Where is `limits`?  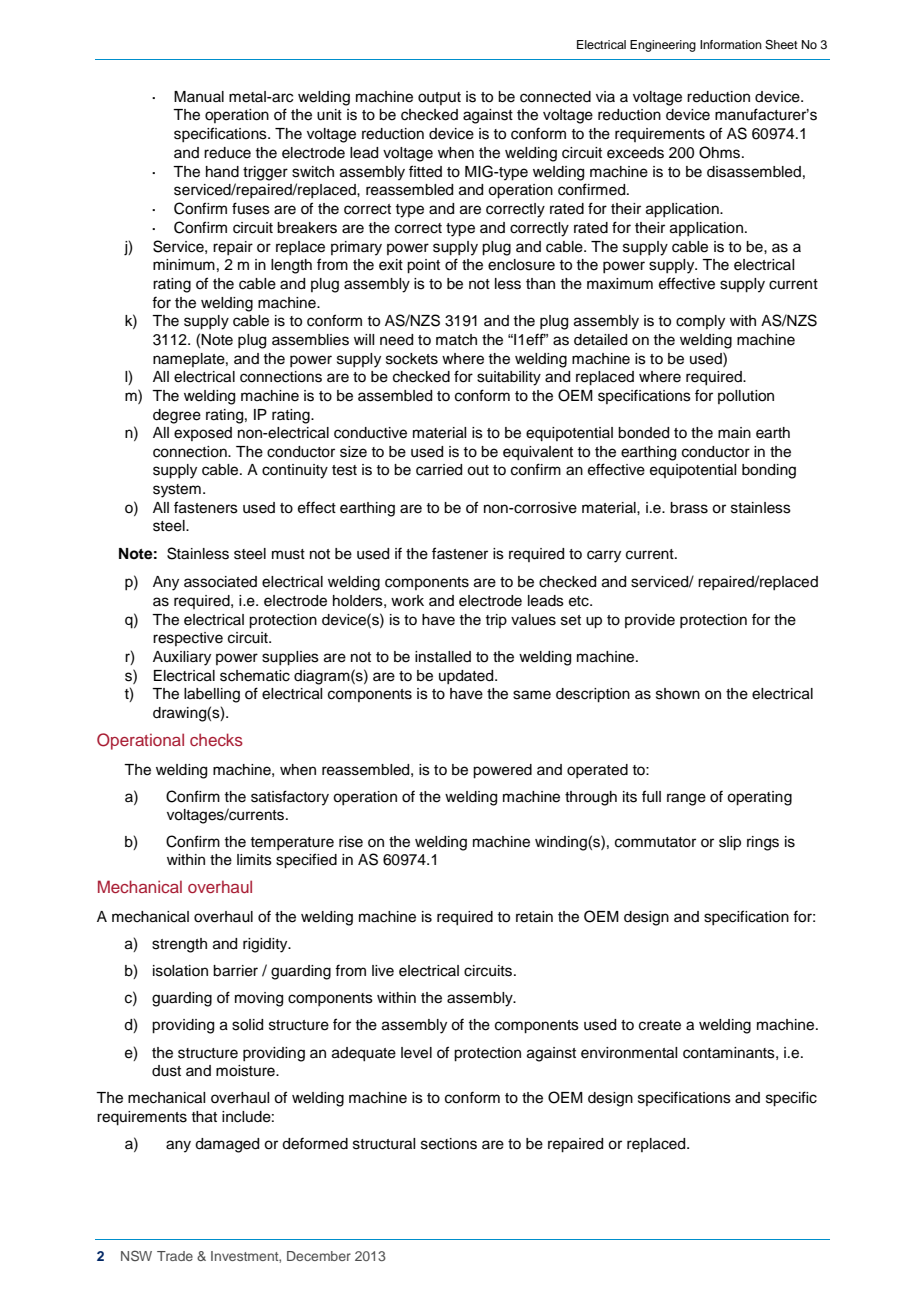 limits is located at coordinates (254, 860).
